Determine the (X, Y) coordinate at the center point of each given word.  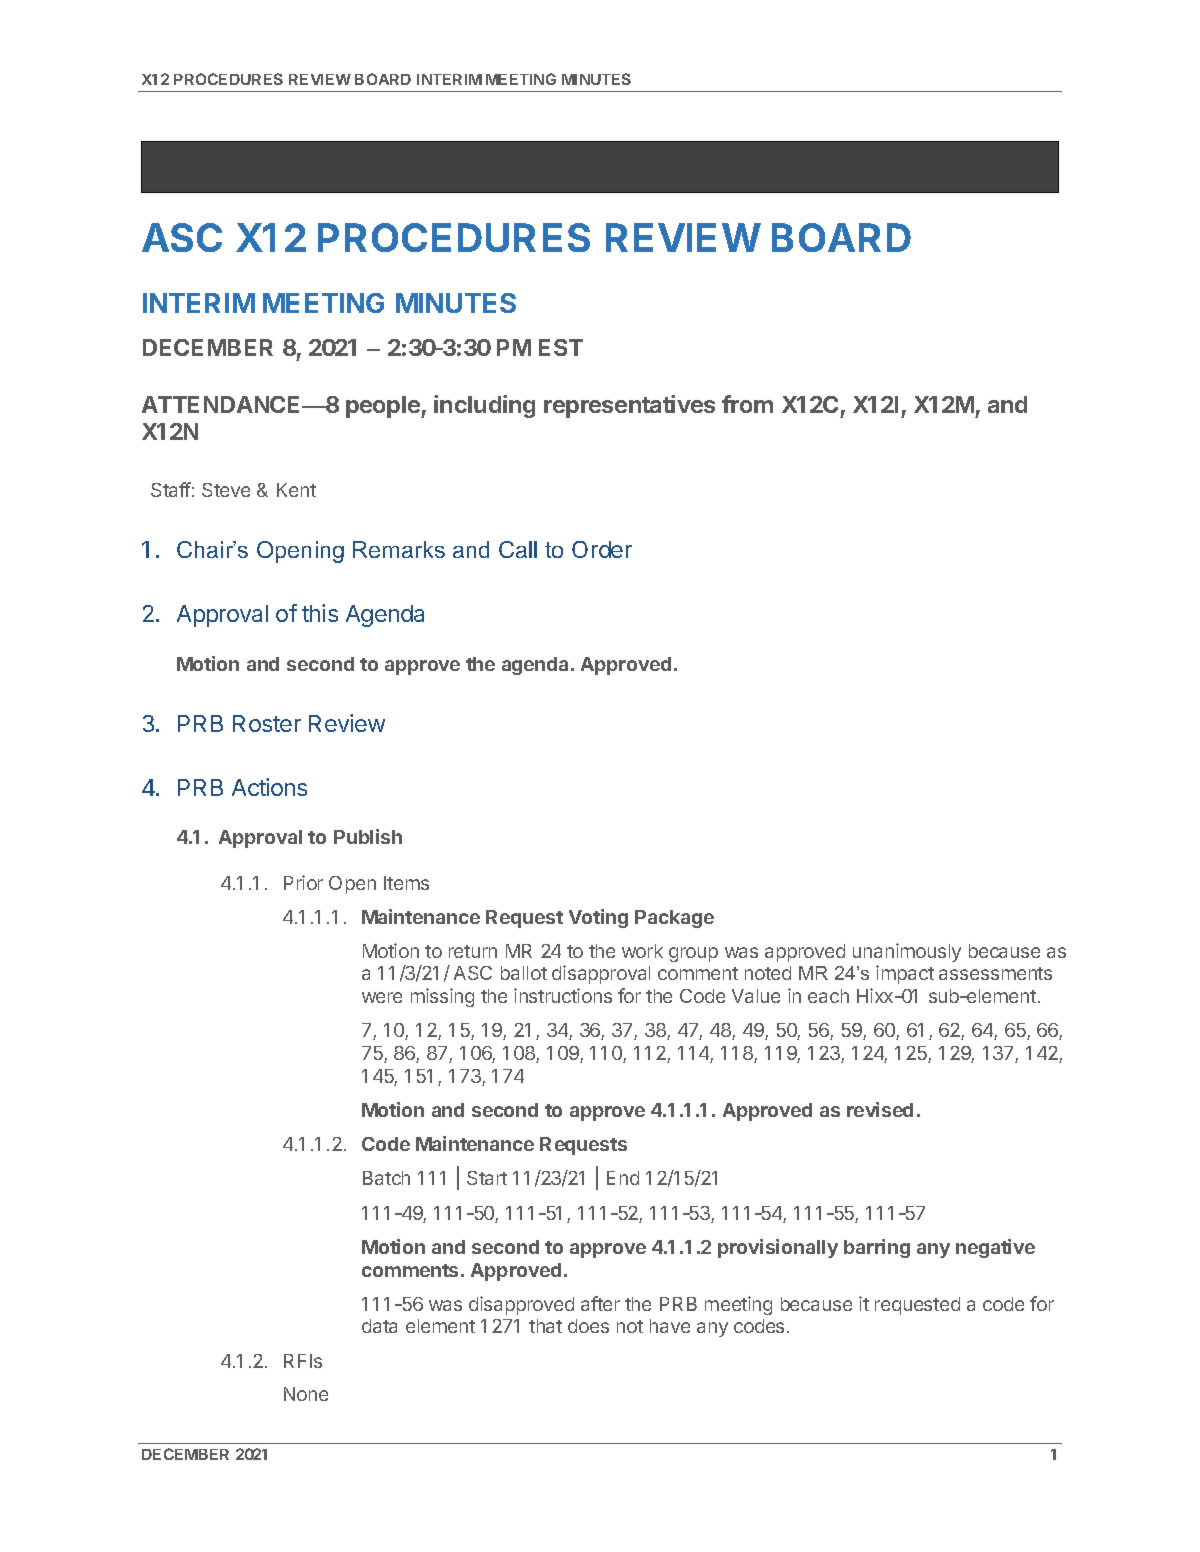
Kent (296, 490)
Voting (598, 918)
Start (487, 1178)
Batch (386, 1178)
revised (880, 1109)
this (320, 613)
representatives (629, 406)
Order (602, 549)
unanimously (907, 952)
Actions (269, 787)
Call (518, 549)
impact (905, 974)
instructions (563, 995)
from (747, 404)
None (306, 1394)
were (382, 997)
